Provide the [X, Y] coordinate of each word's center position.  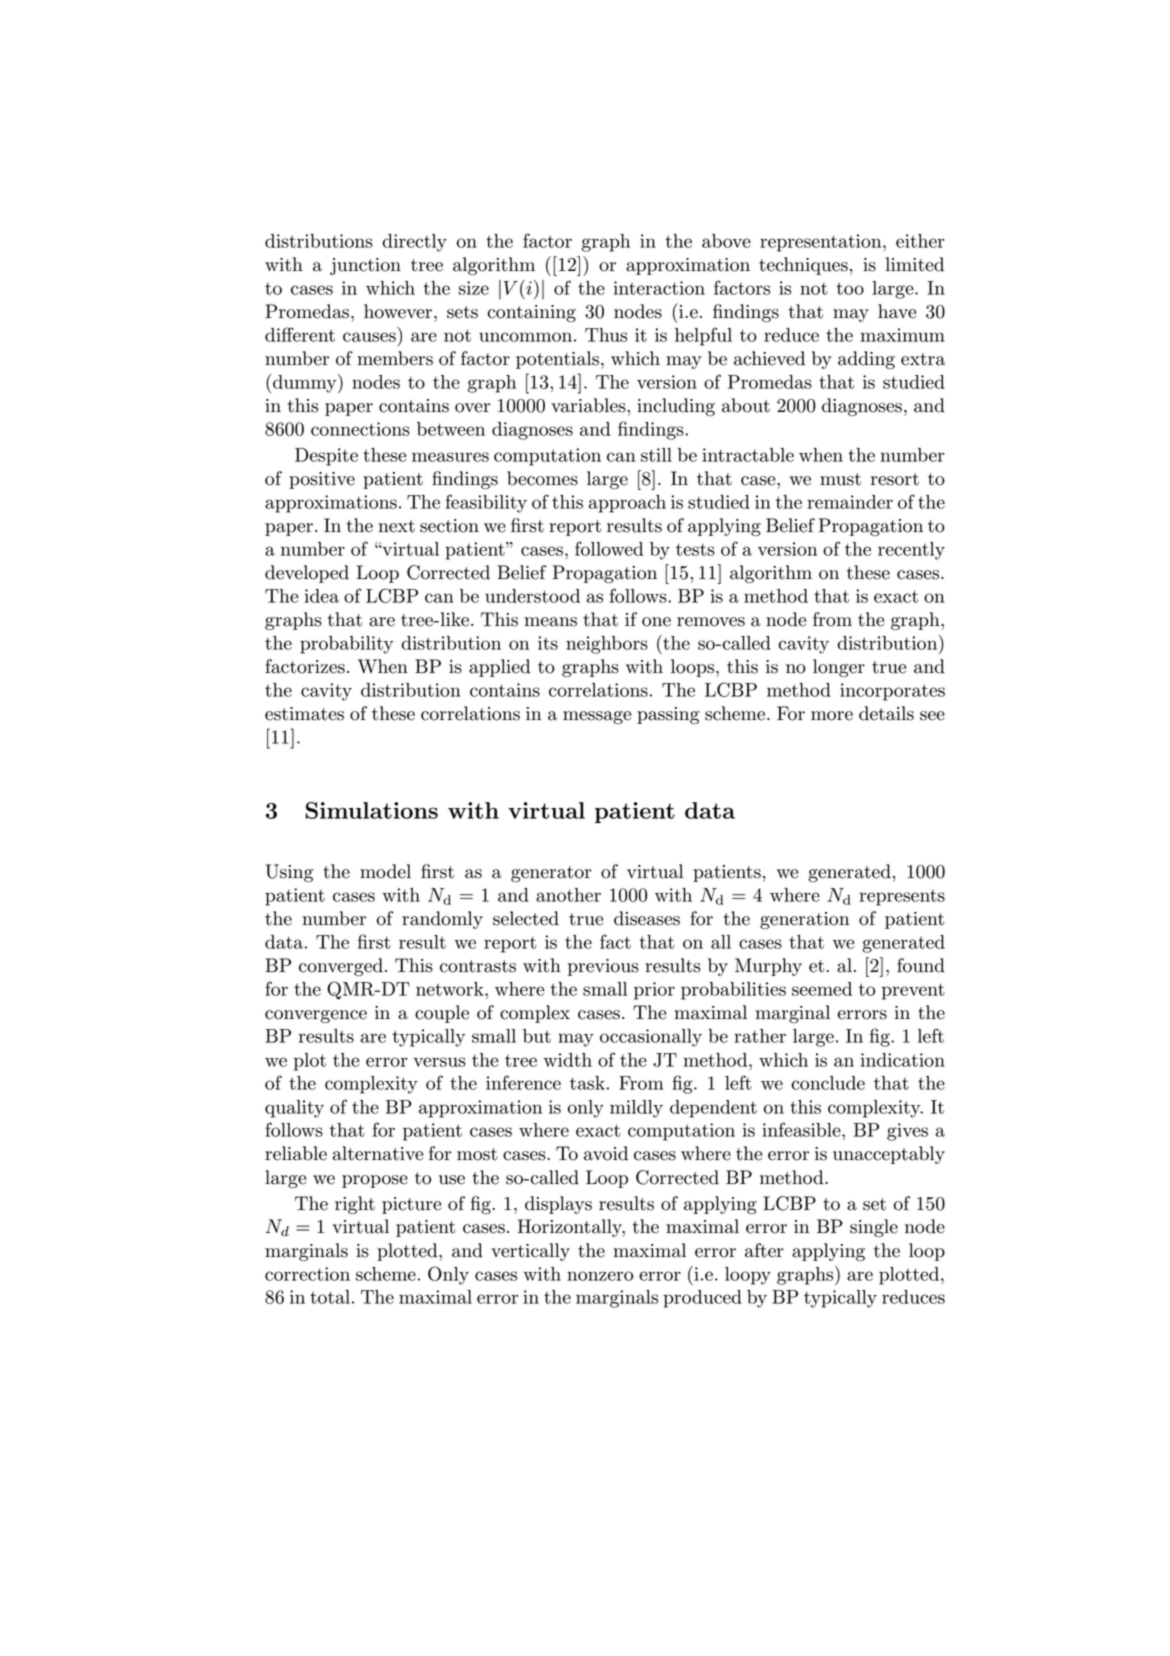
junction [365, 266]
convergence [316, 1016]
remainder [850, 502]
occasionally [651, 1038]
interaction [659, 288]
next [396, 526]
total [330, 1297]
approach [627, 504]
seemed [822, 989]
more [832, 716]
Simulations [372, 810]
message [597, 717]
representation [822, 243]
